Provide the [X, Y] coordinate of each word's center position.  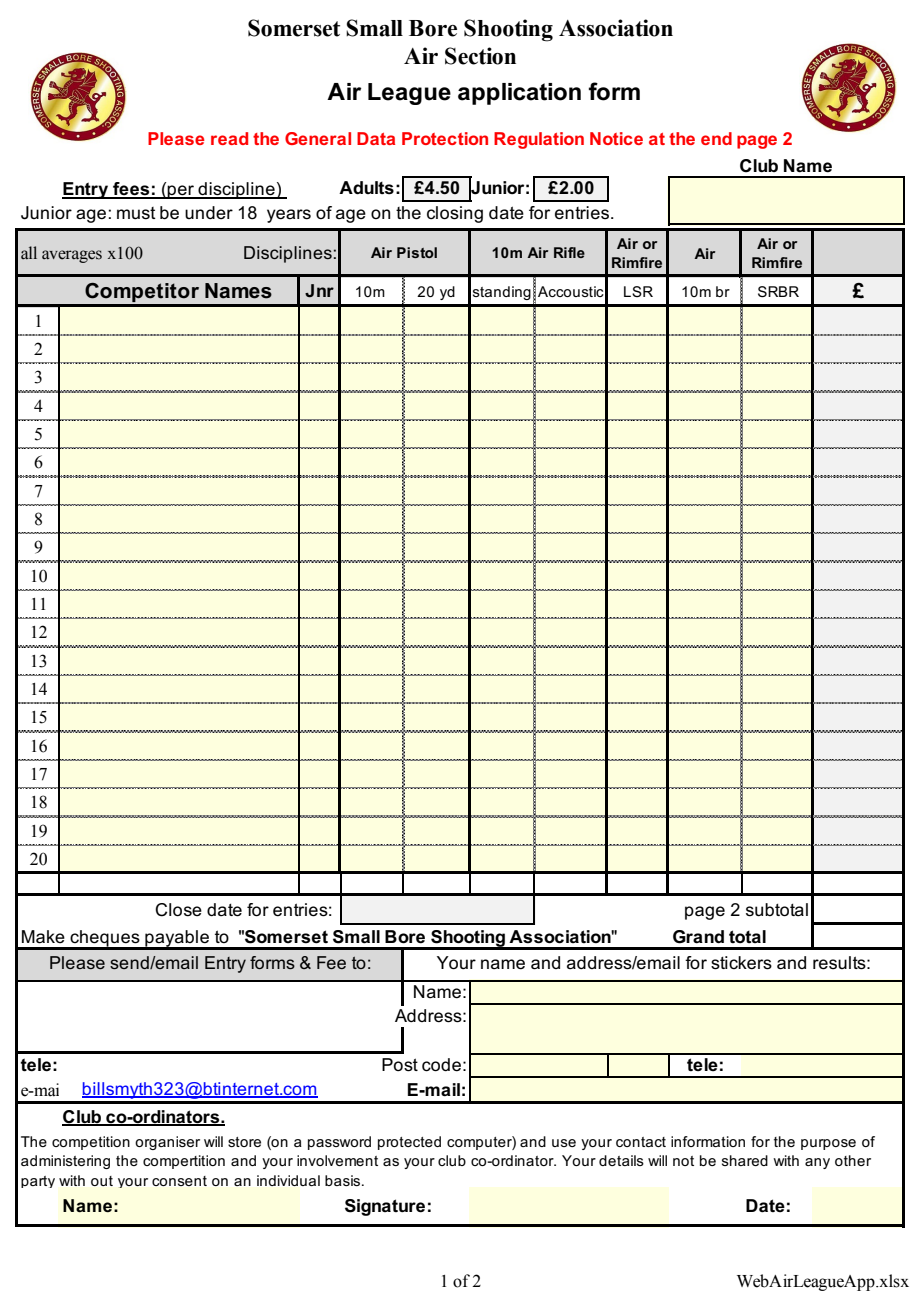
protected [409, 1143]
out [102, 1181]
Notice [616, 138]
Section [480, 56]
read [229, 138]
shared [745, 1160]
